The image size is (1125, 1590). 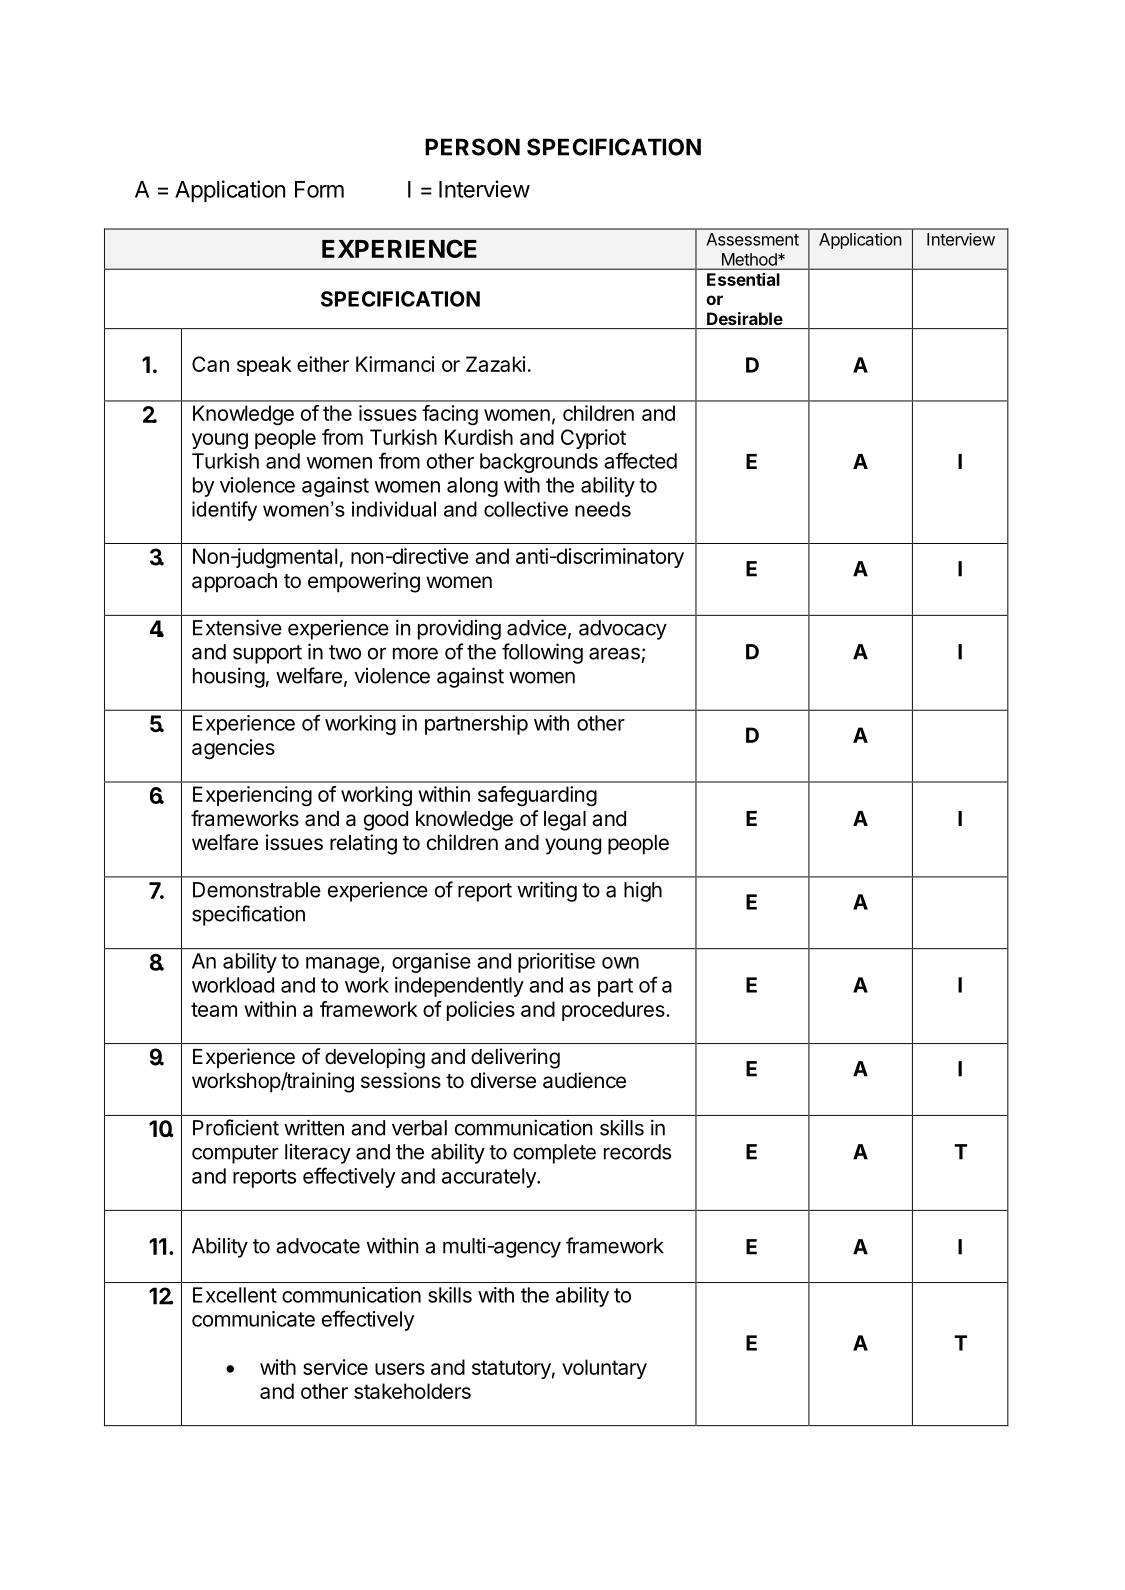 I want to click on Demonstrable, so click(x=257, y=890).
